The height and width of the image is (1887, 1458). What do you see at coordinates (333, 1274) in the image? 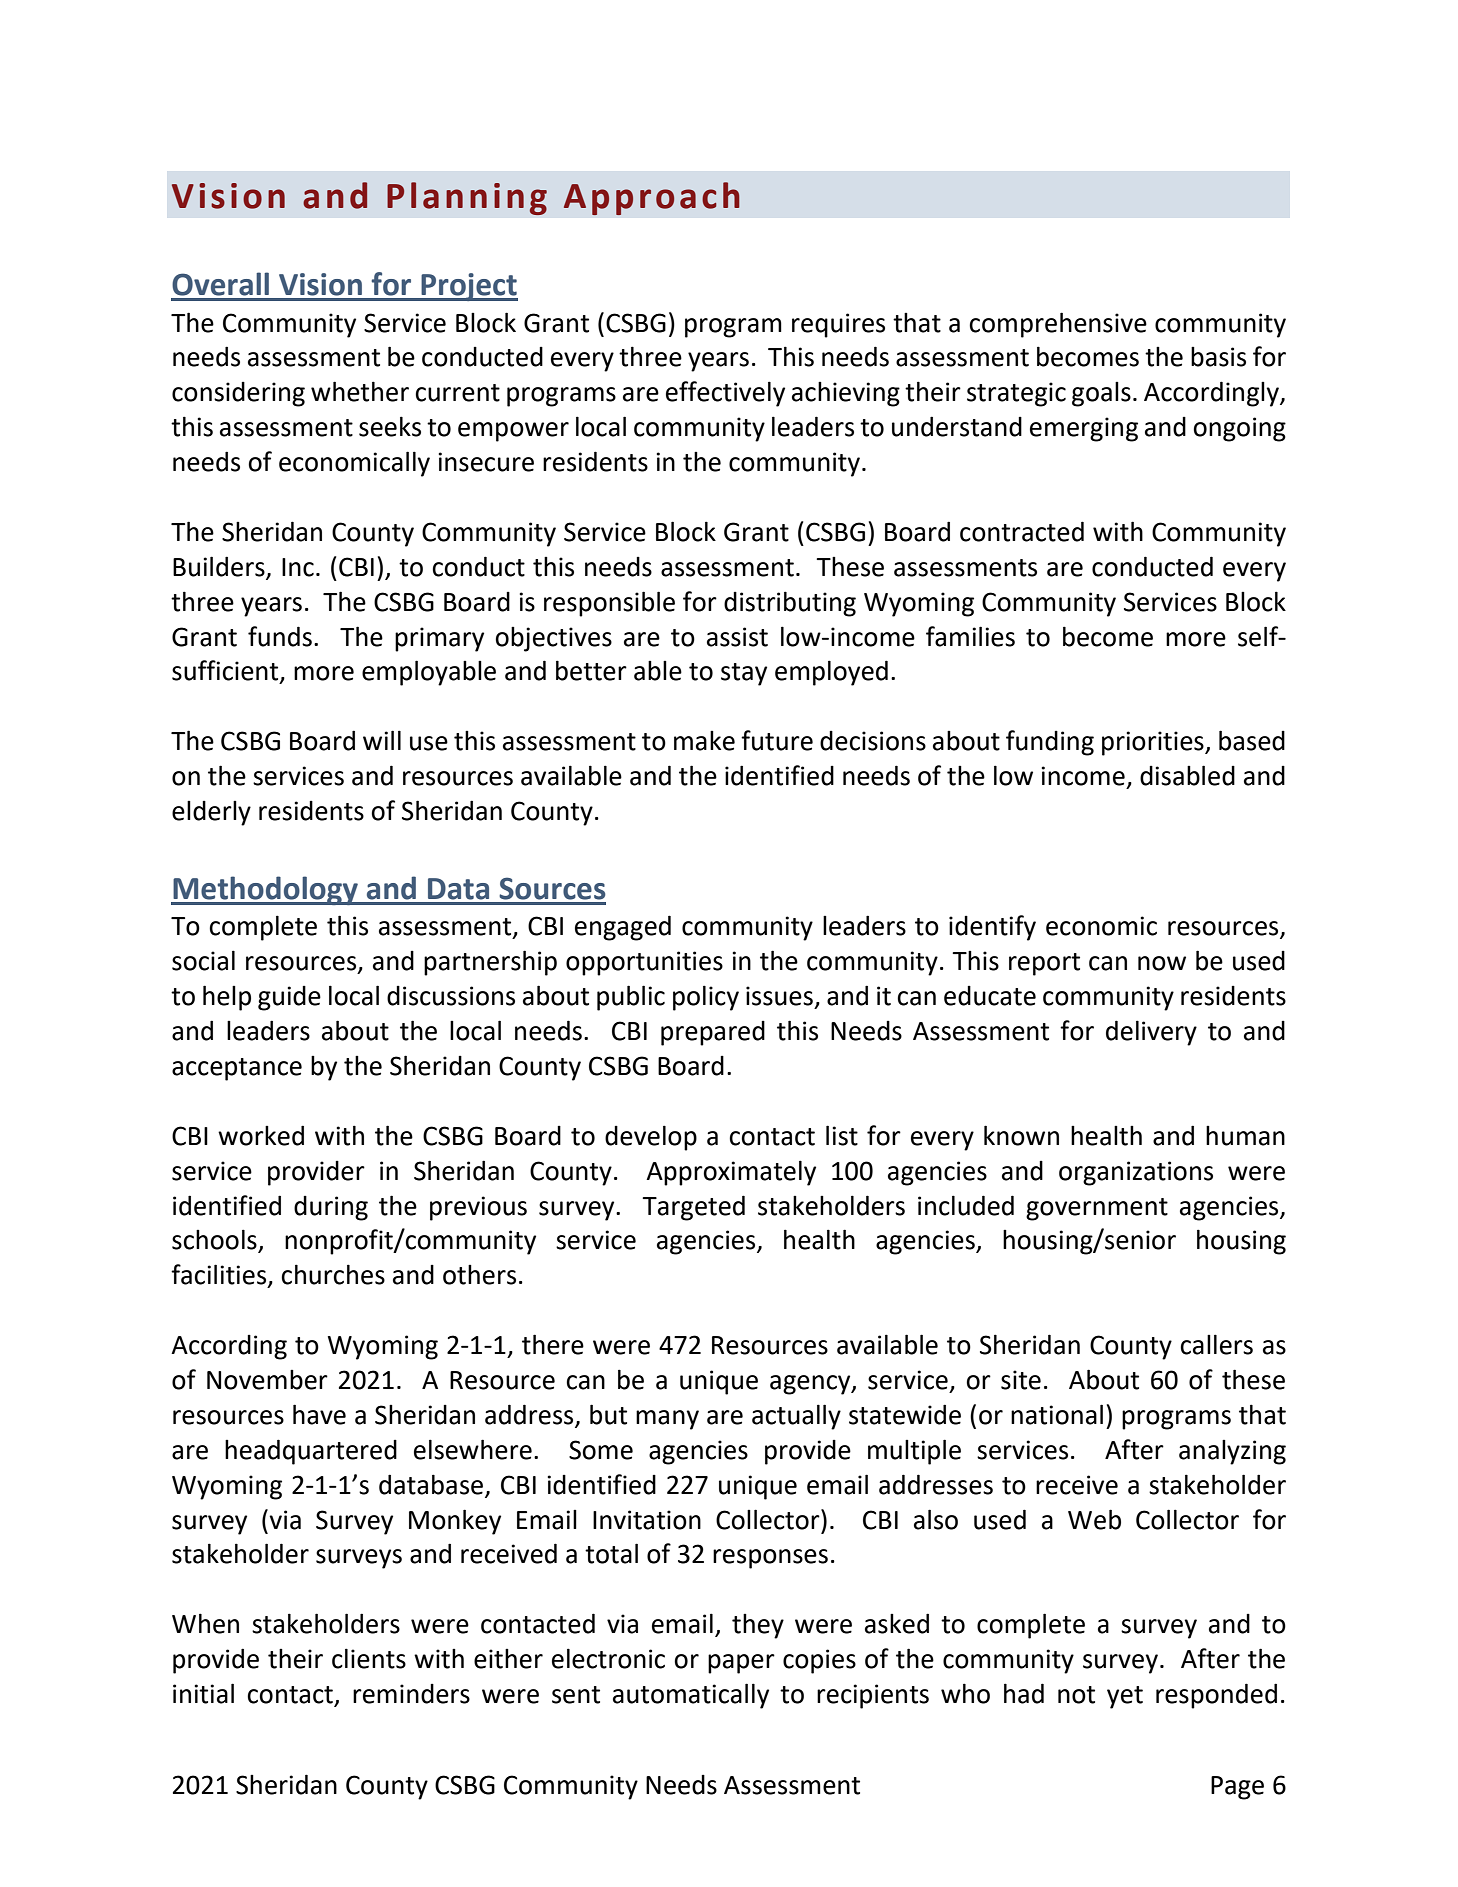
I see `churches` at bounding box center [333, 1274].
